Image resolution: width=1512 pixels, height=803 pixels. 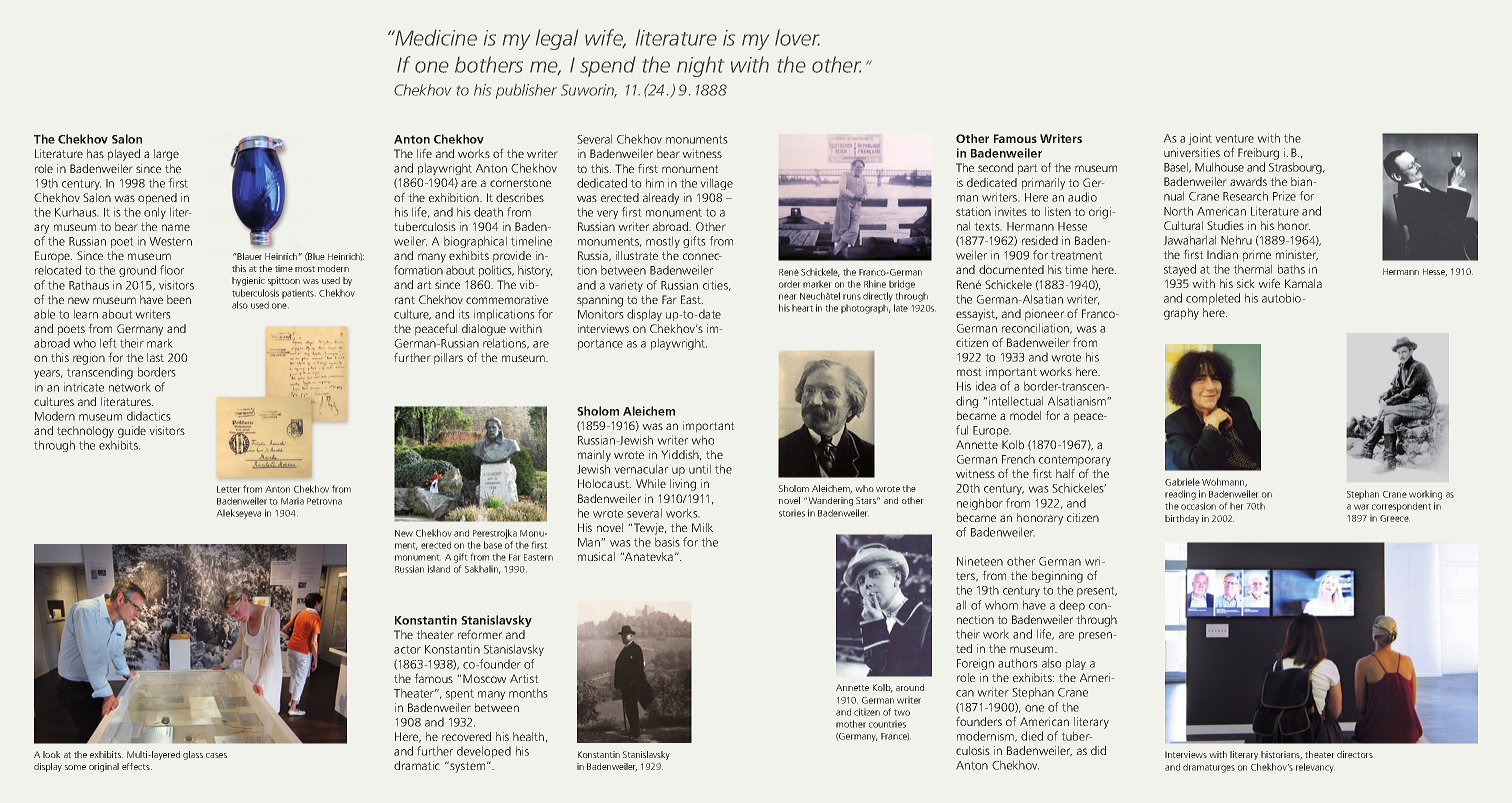 What do you see at coordinates (594, 456) in the screenshot?
I see `mainly` at bounding box center [594, 456].
